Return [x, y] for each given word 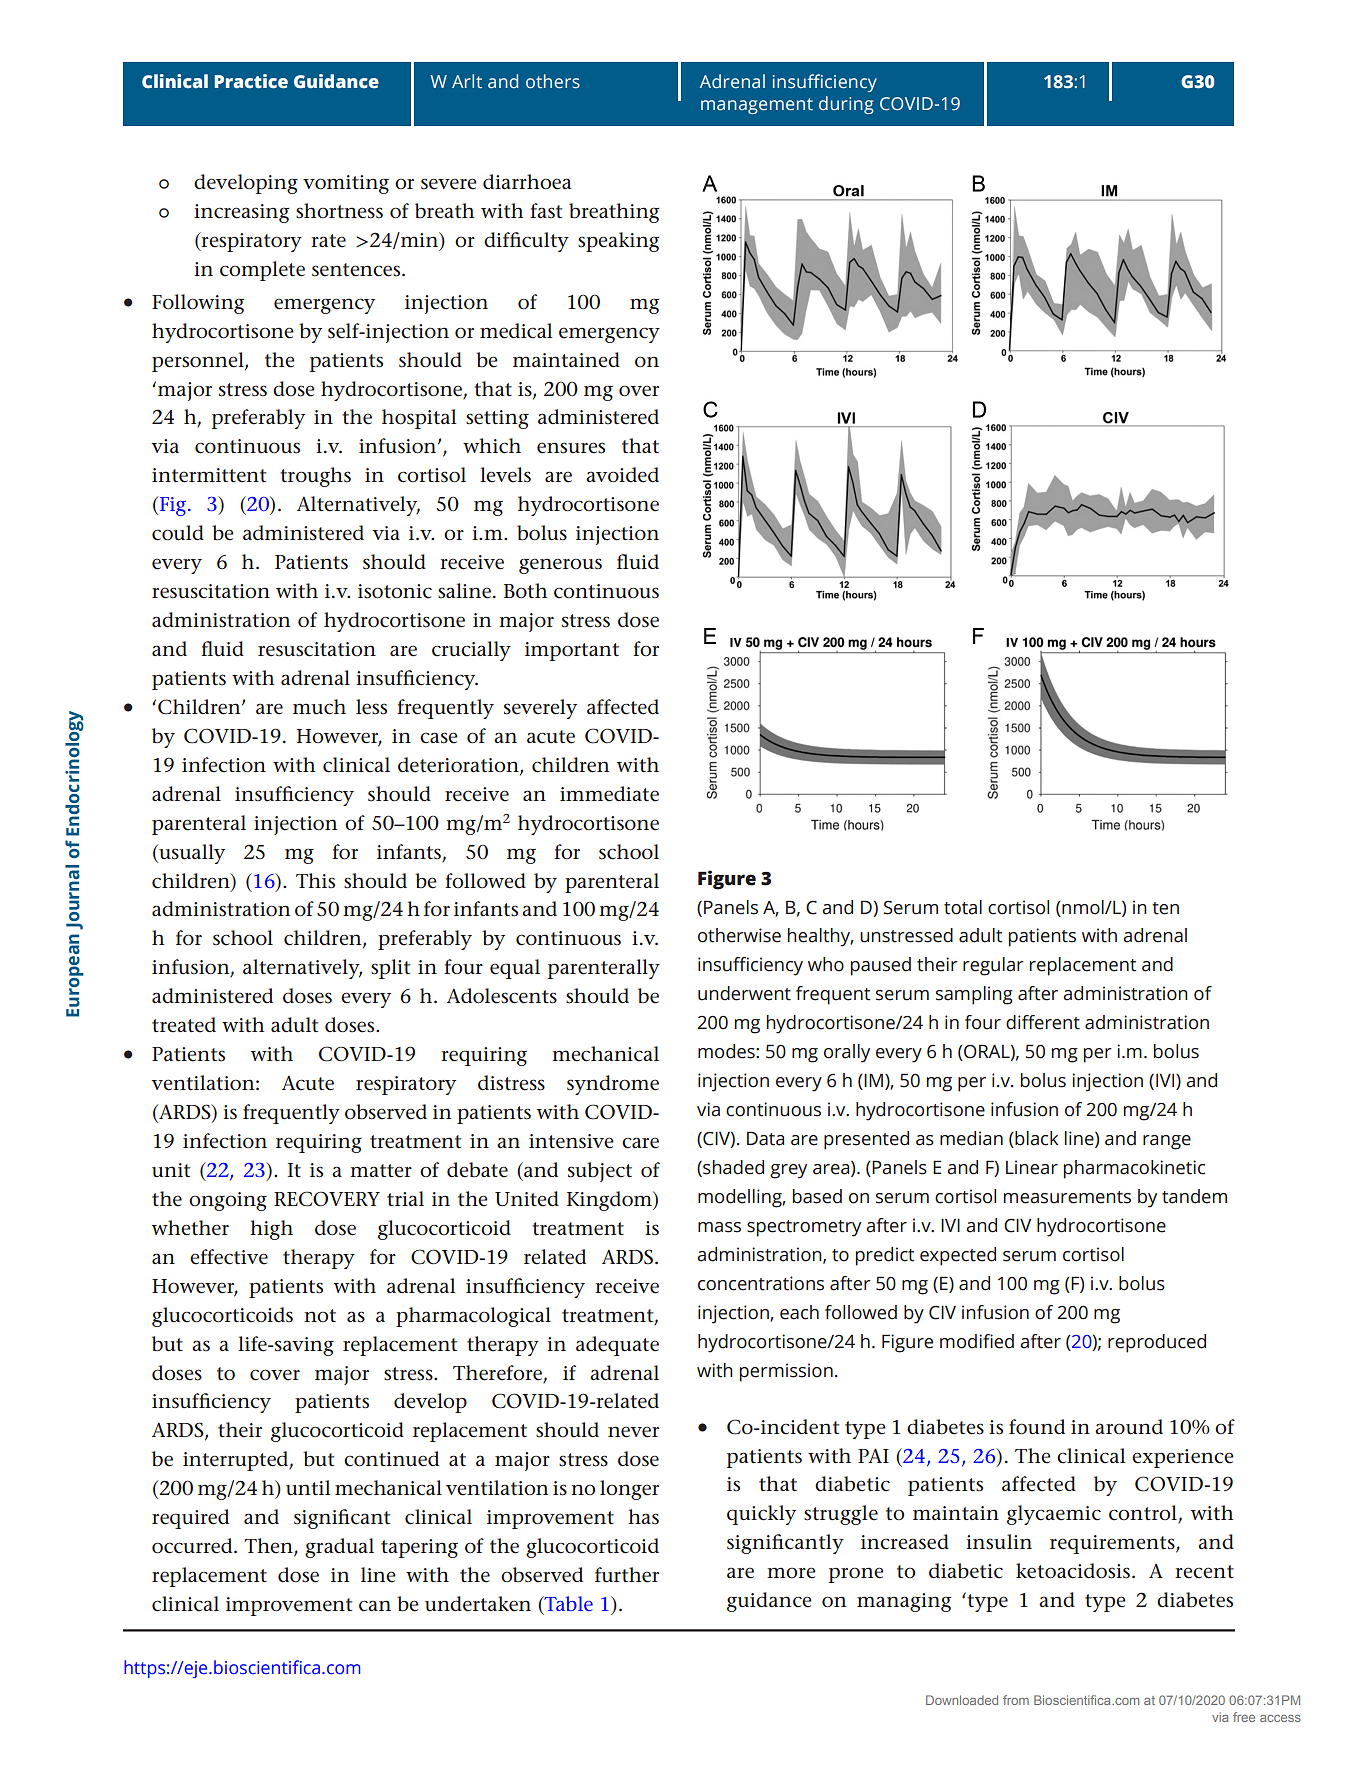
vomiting [346, 184]
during [846, 105]
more [791, 1573]
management [757, 106]
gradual [339, 1548]
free [1244, 1717]
